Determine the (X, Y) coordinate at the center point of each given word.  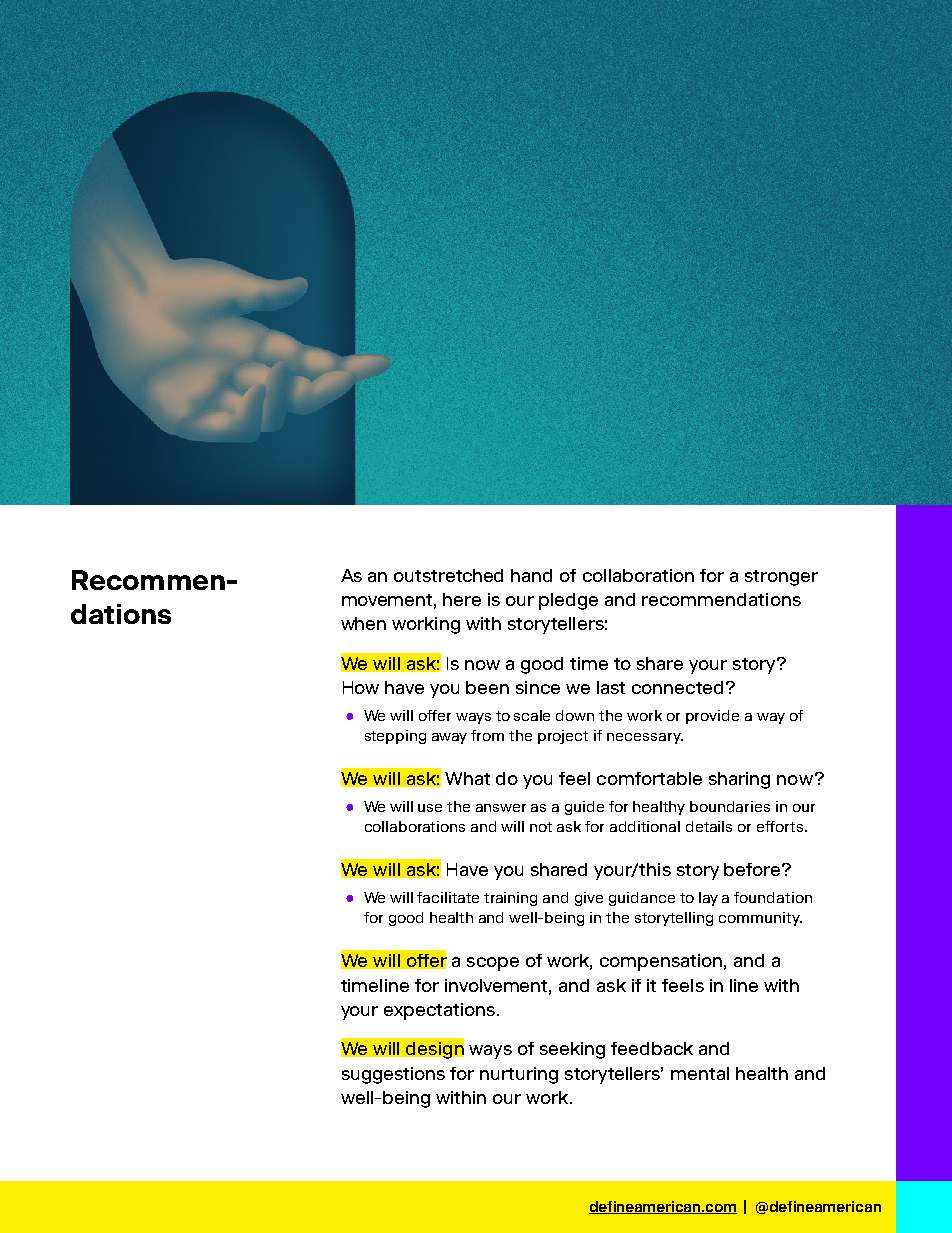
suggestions (393, 1075)
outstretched (448, 575)
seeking (572, 1050)
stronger (781, 578)
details (709, 826)
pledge (568, 601)
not (541, 827)
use (430, 808)
